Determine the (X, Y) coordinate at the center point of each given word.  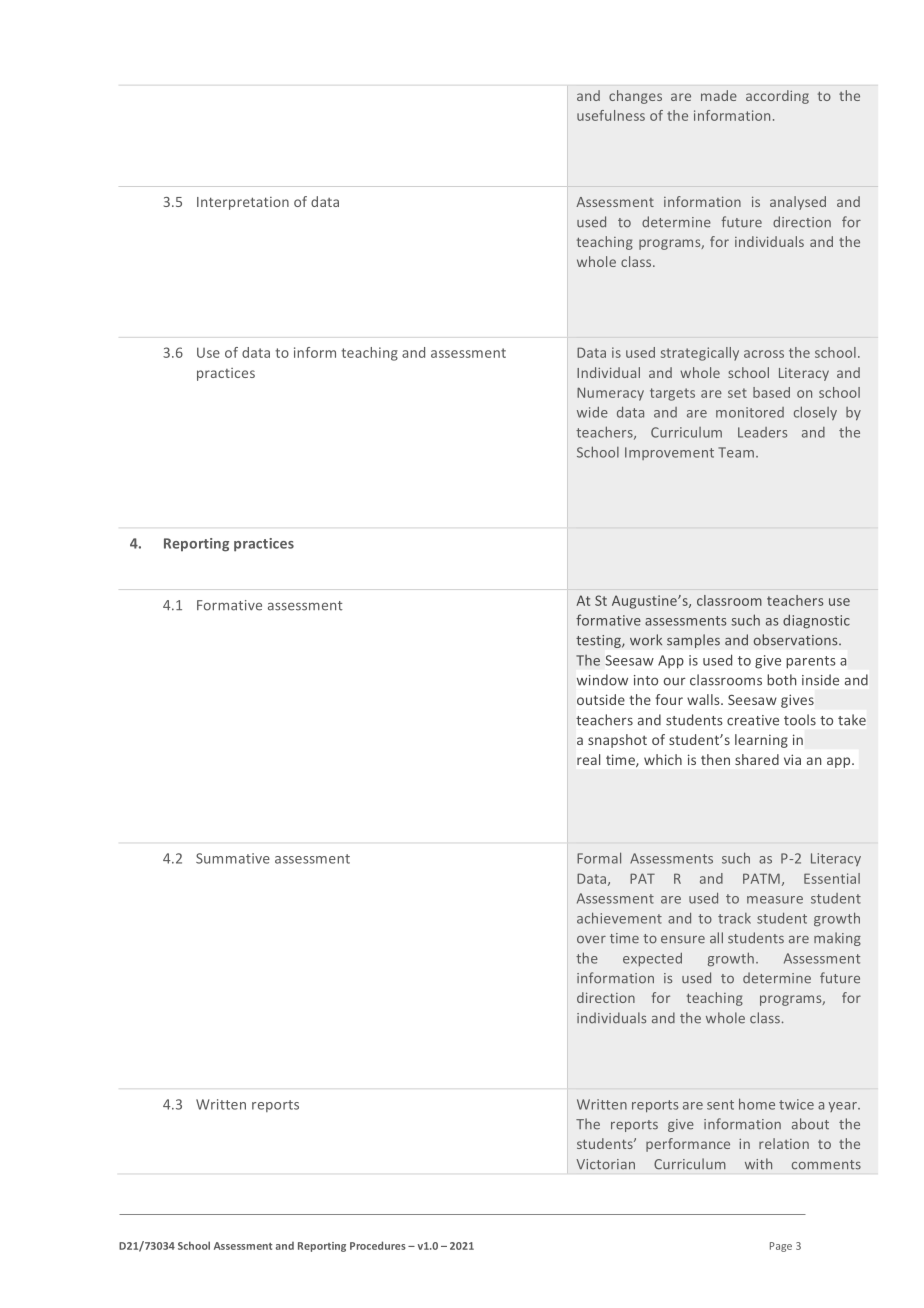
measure (775, 900)
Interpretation (243, 203)
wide (592, 412)
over (591, 940)
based (771, 392)
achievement (619, 918)
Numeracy (610, 394)
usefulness (611, 115)
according (777, 97)
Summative (233, 858)
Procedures (378, 1245)
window (602, 680)
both (781, 680)
